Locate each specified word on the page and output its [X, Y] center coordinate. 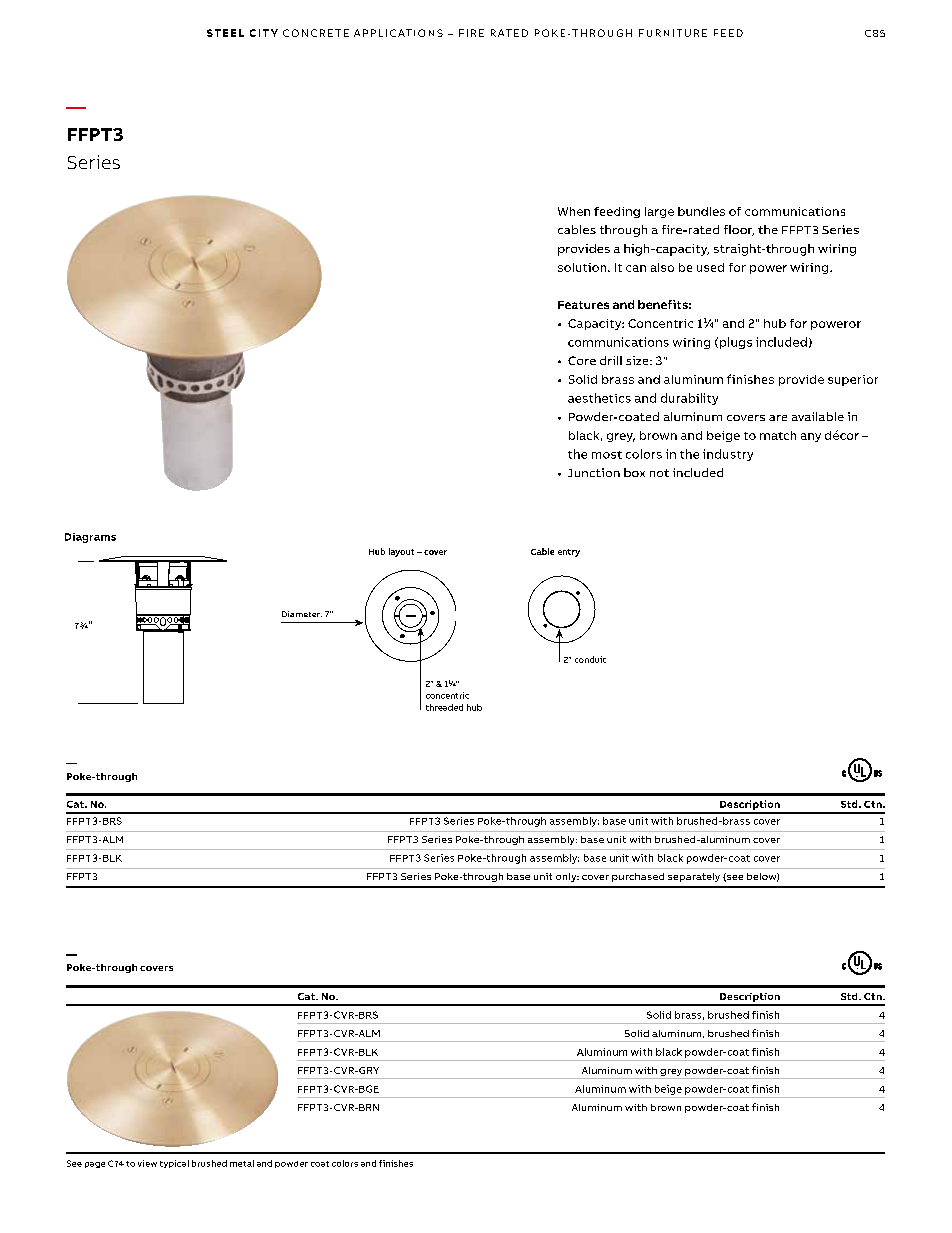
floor [739, 230]
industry [728, 455]
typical [174, 1164]
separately [694, 877]
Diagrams [90, 538]
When [574, 211]
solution [583, 267]
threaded [444, 707]
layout [401, 552]
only [567, 877]
